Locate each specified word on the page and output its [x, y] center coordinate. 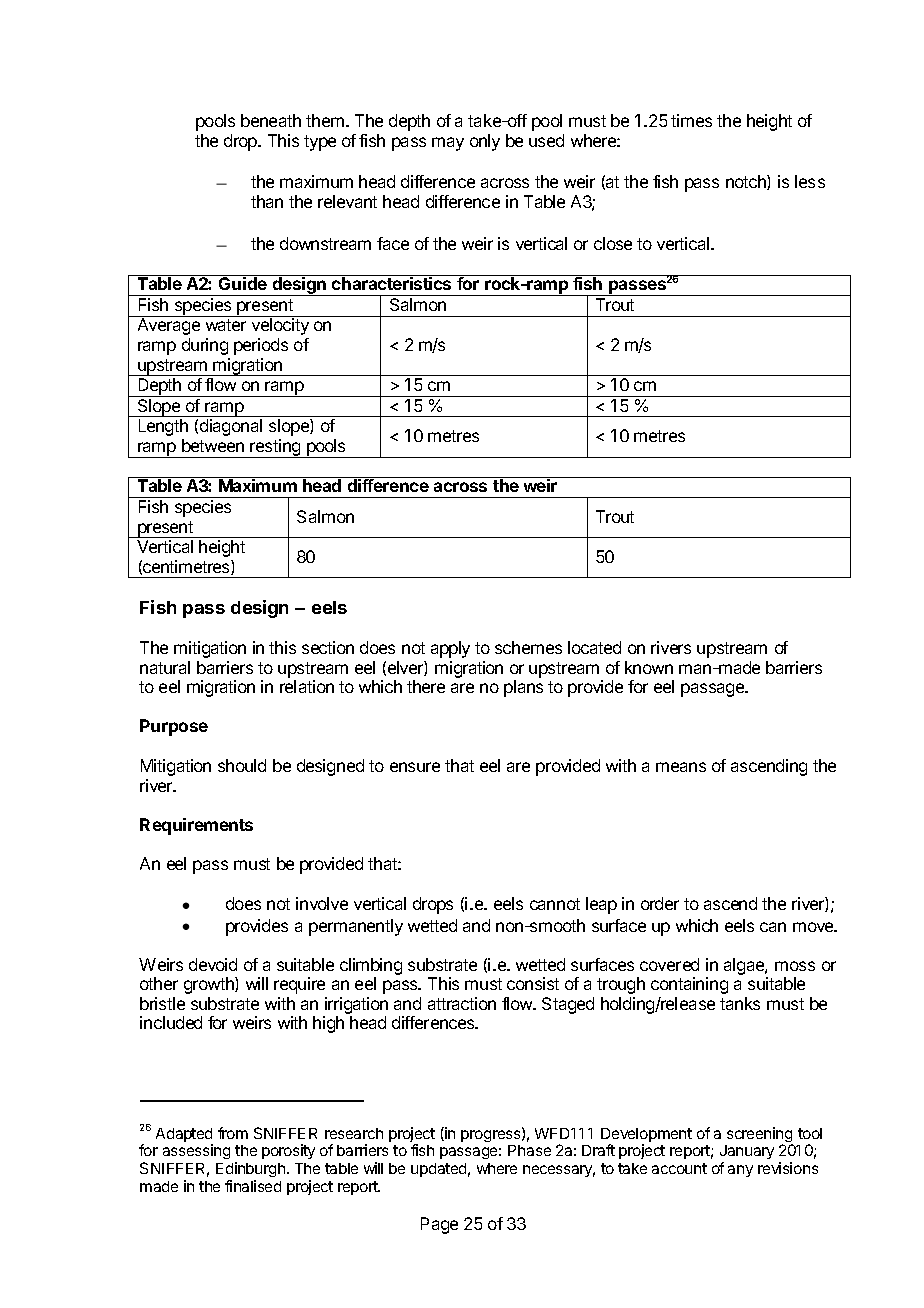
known [649, 667]
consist [533, 983]
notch [747, 182]
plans [523, 688]
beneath [271, 120]
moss [795, 966]
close [613, 243]
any [740, 1171]
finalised [253, 1186]
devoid [213, 964]
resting [276, 448]
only [485, 142]
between [213, 445]
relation [307, 686]
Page [439, 1225]
